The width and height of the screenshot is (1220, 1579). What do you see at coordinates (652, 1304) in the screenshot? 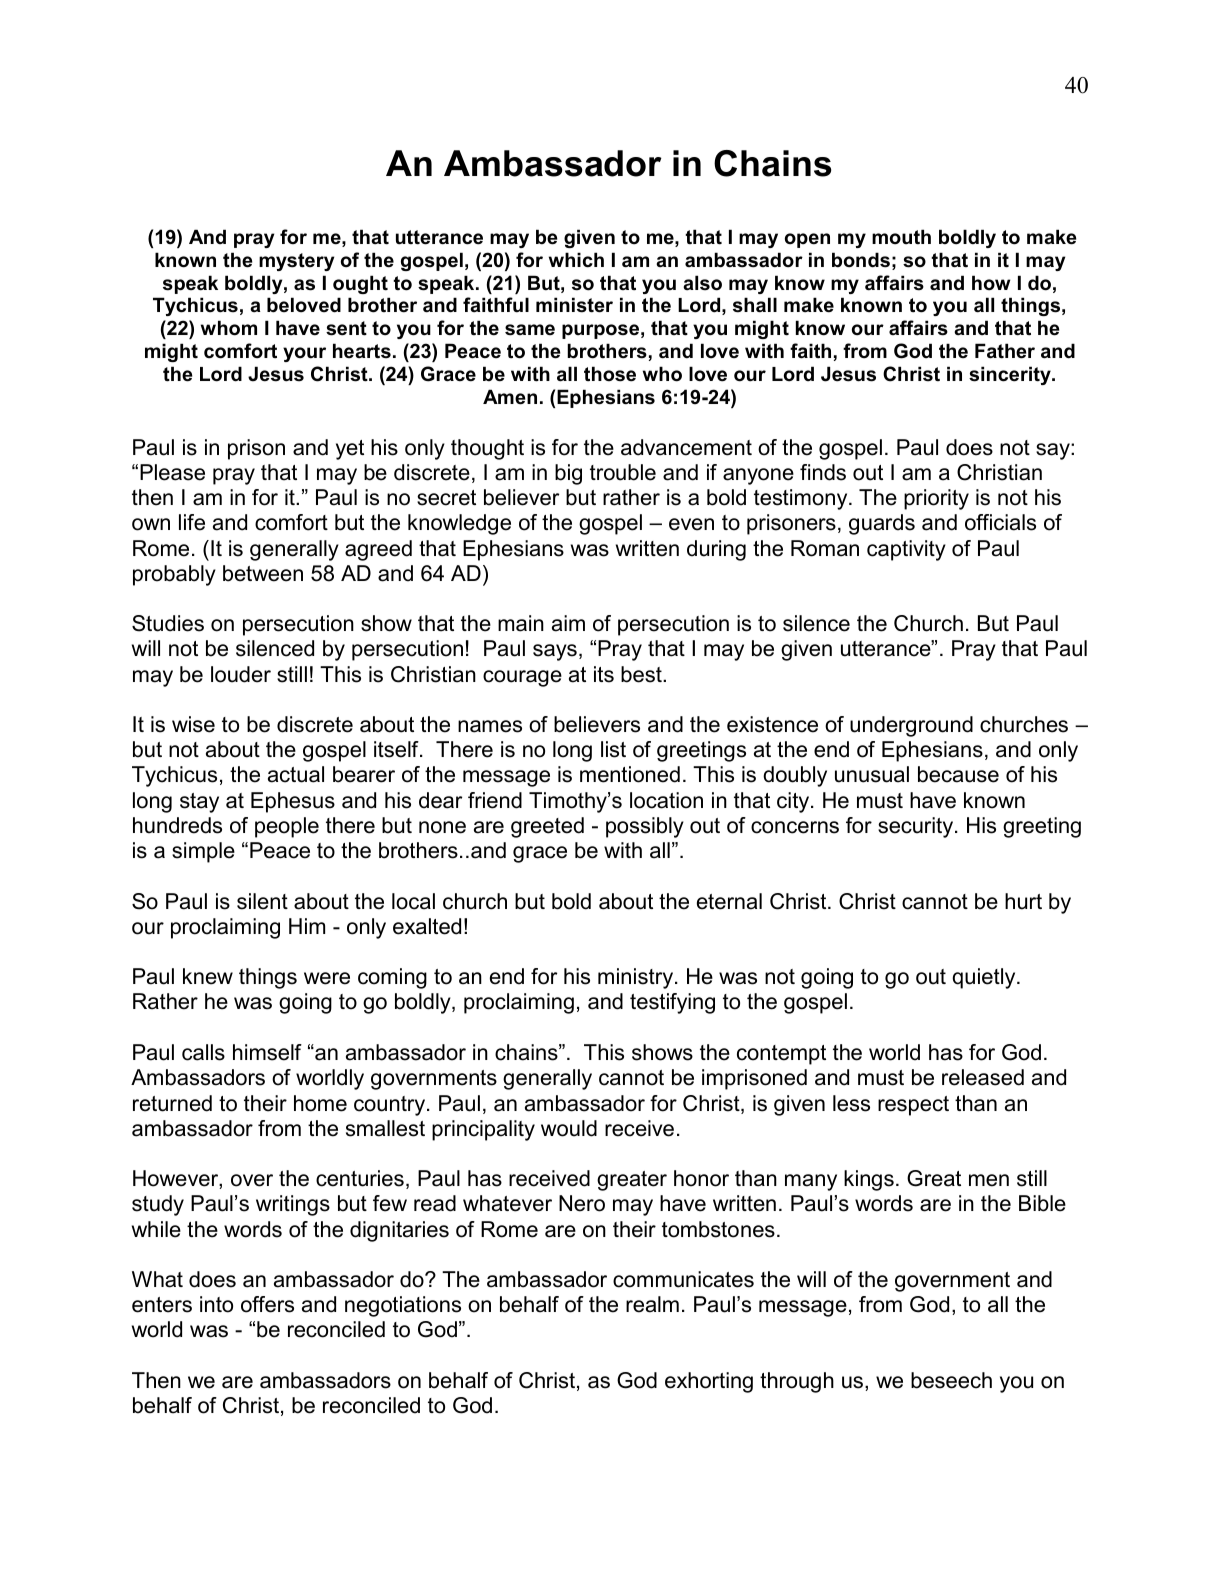
I see `realm` at bounding box center [652, 1304].
